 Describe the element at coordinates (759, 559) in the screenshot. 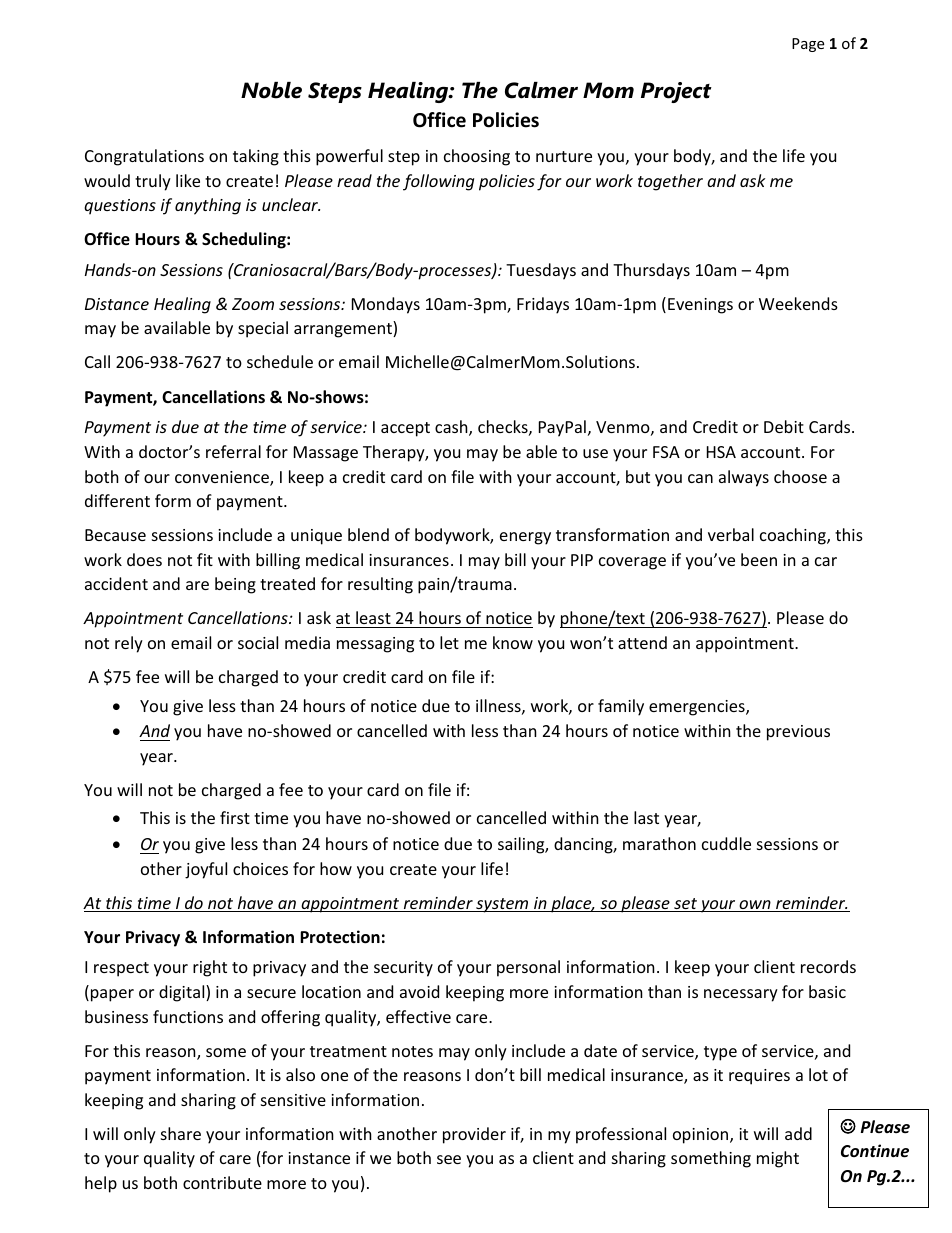

I see `been` at that location.
